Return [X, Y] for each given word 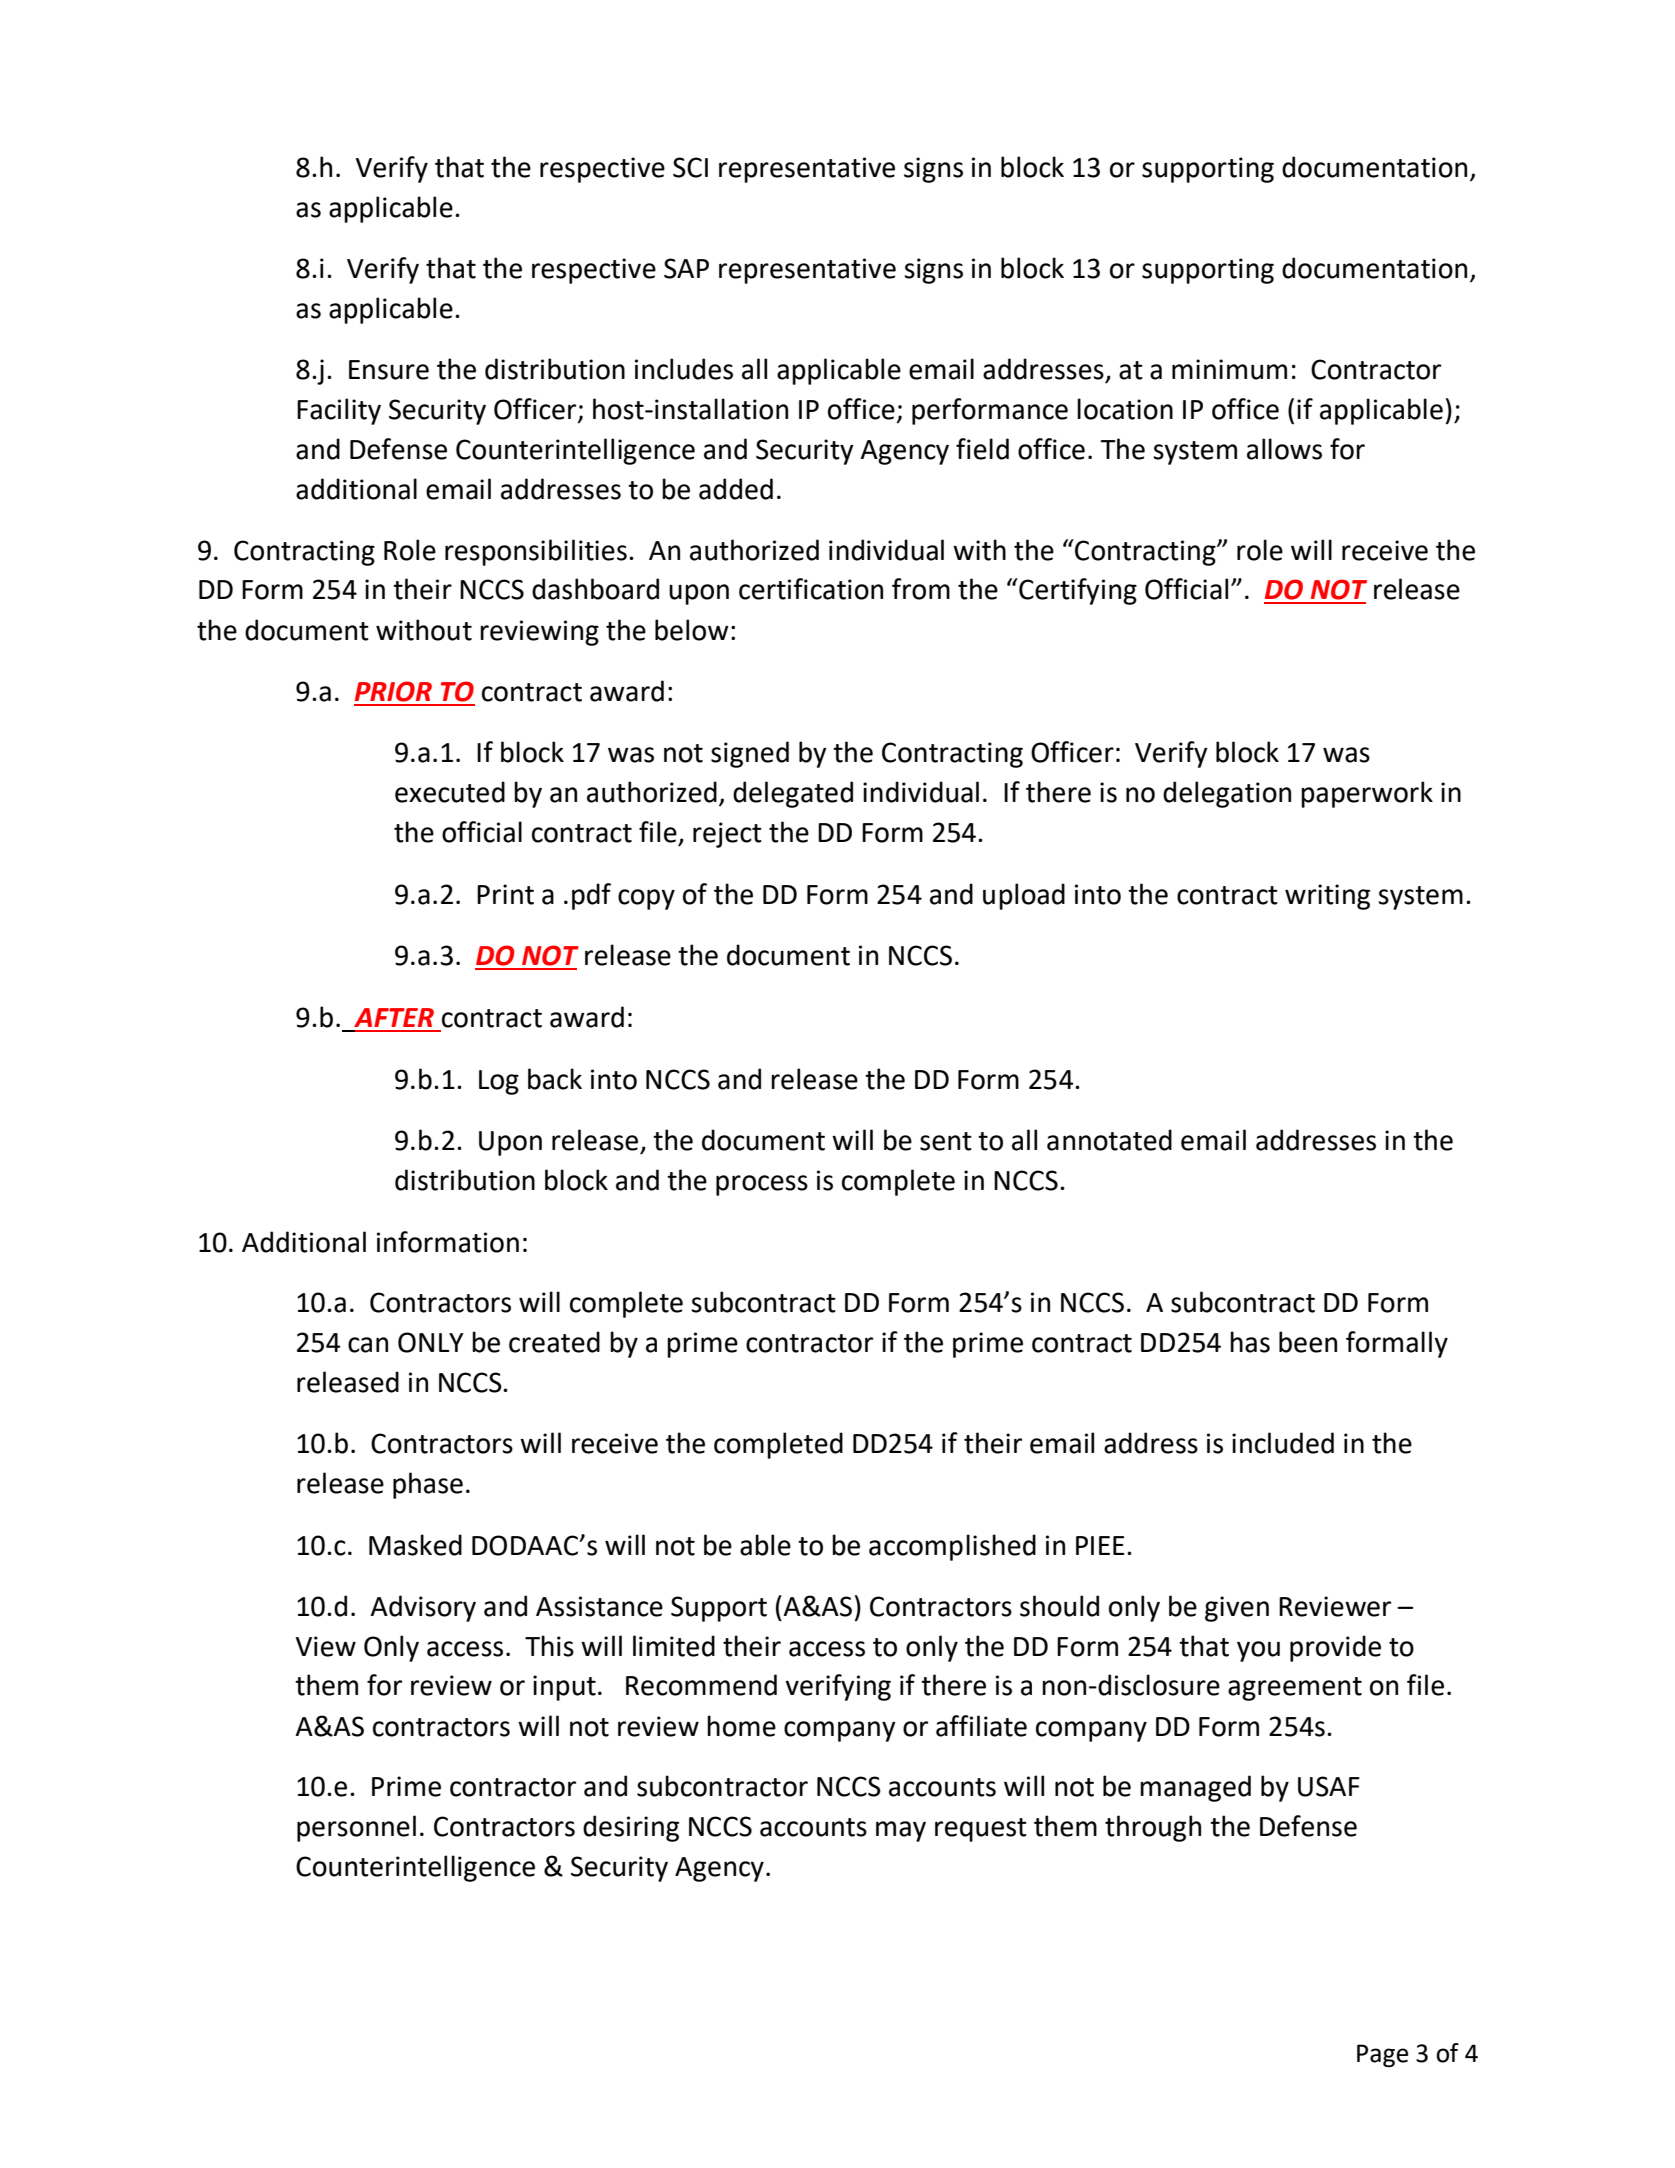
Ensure [389, 370]
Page [1382, 2055]
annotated [1109, 1140]
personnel [356, 1828]
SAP [686, 268]
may [901, 1831]
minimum [1229, 369]
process [762, 1185]
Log [499, 1082]
